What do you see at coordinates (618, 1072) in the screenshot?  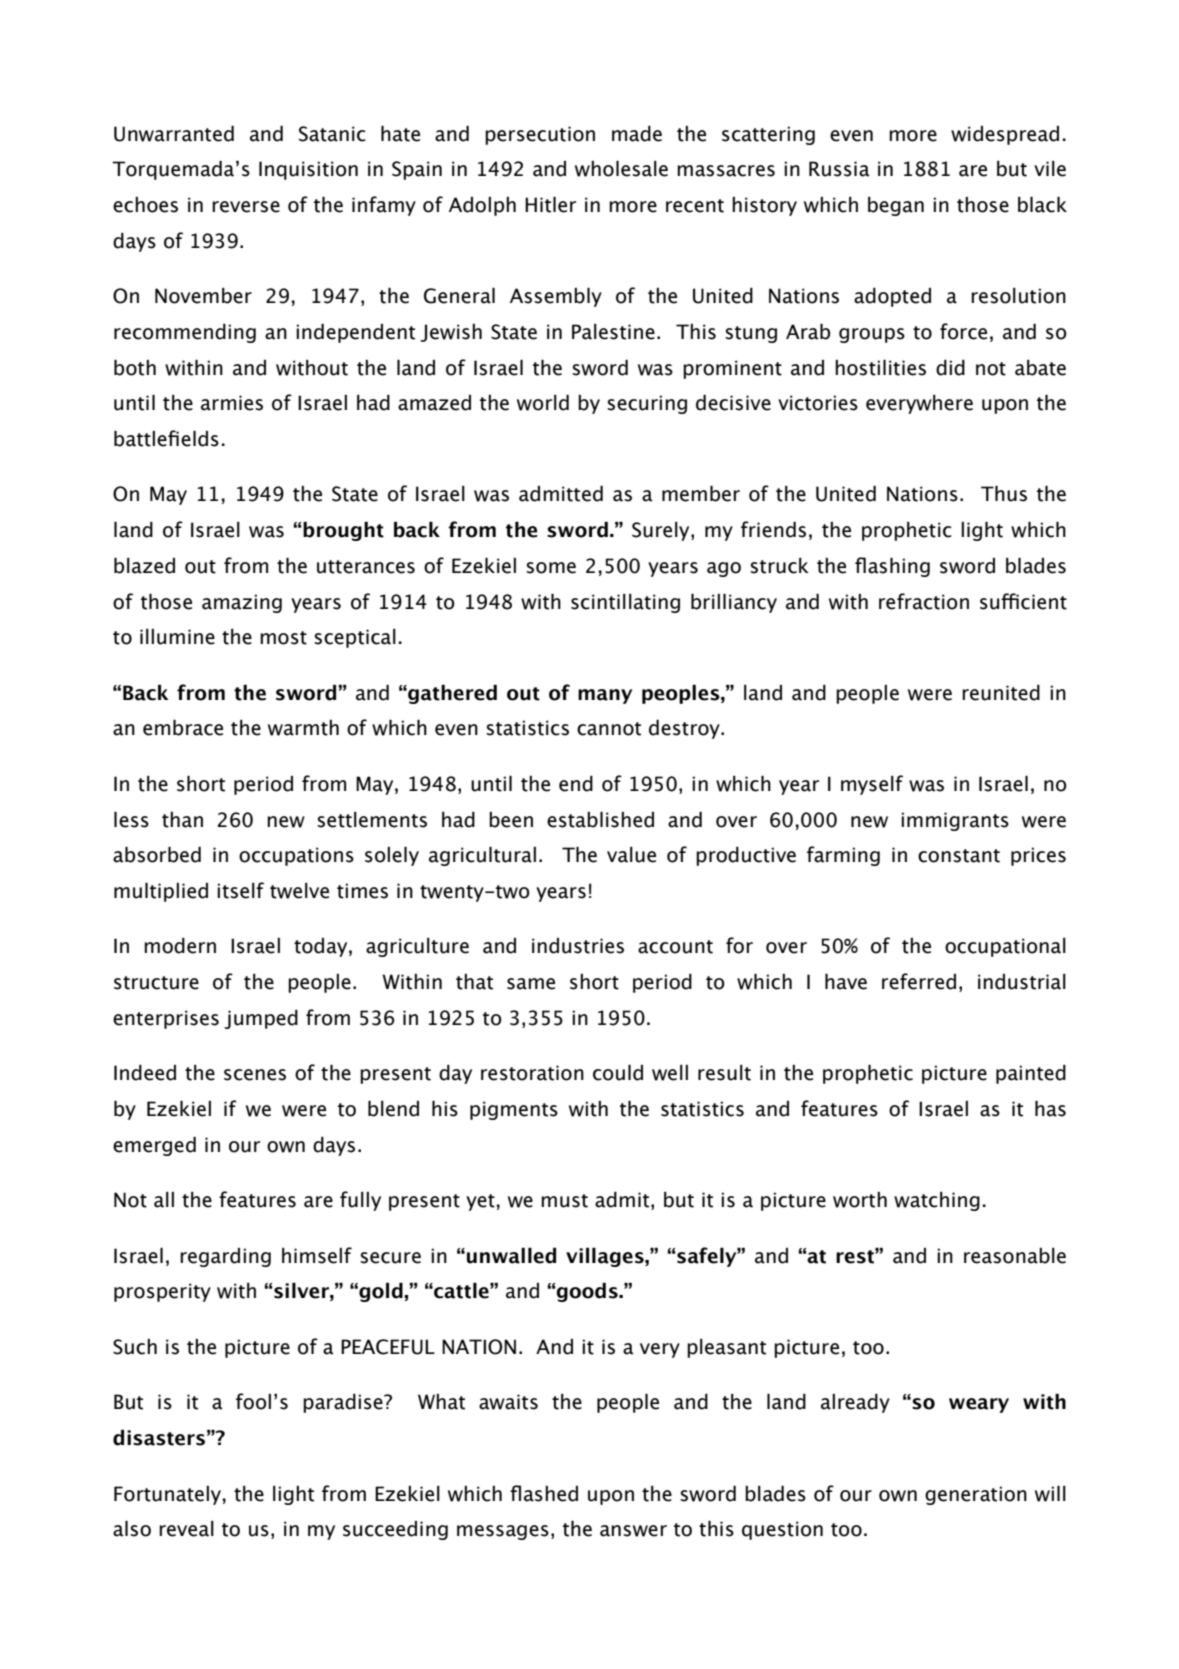 I see `could` at bounding box center [618, 1072].
